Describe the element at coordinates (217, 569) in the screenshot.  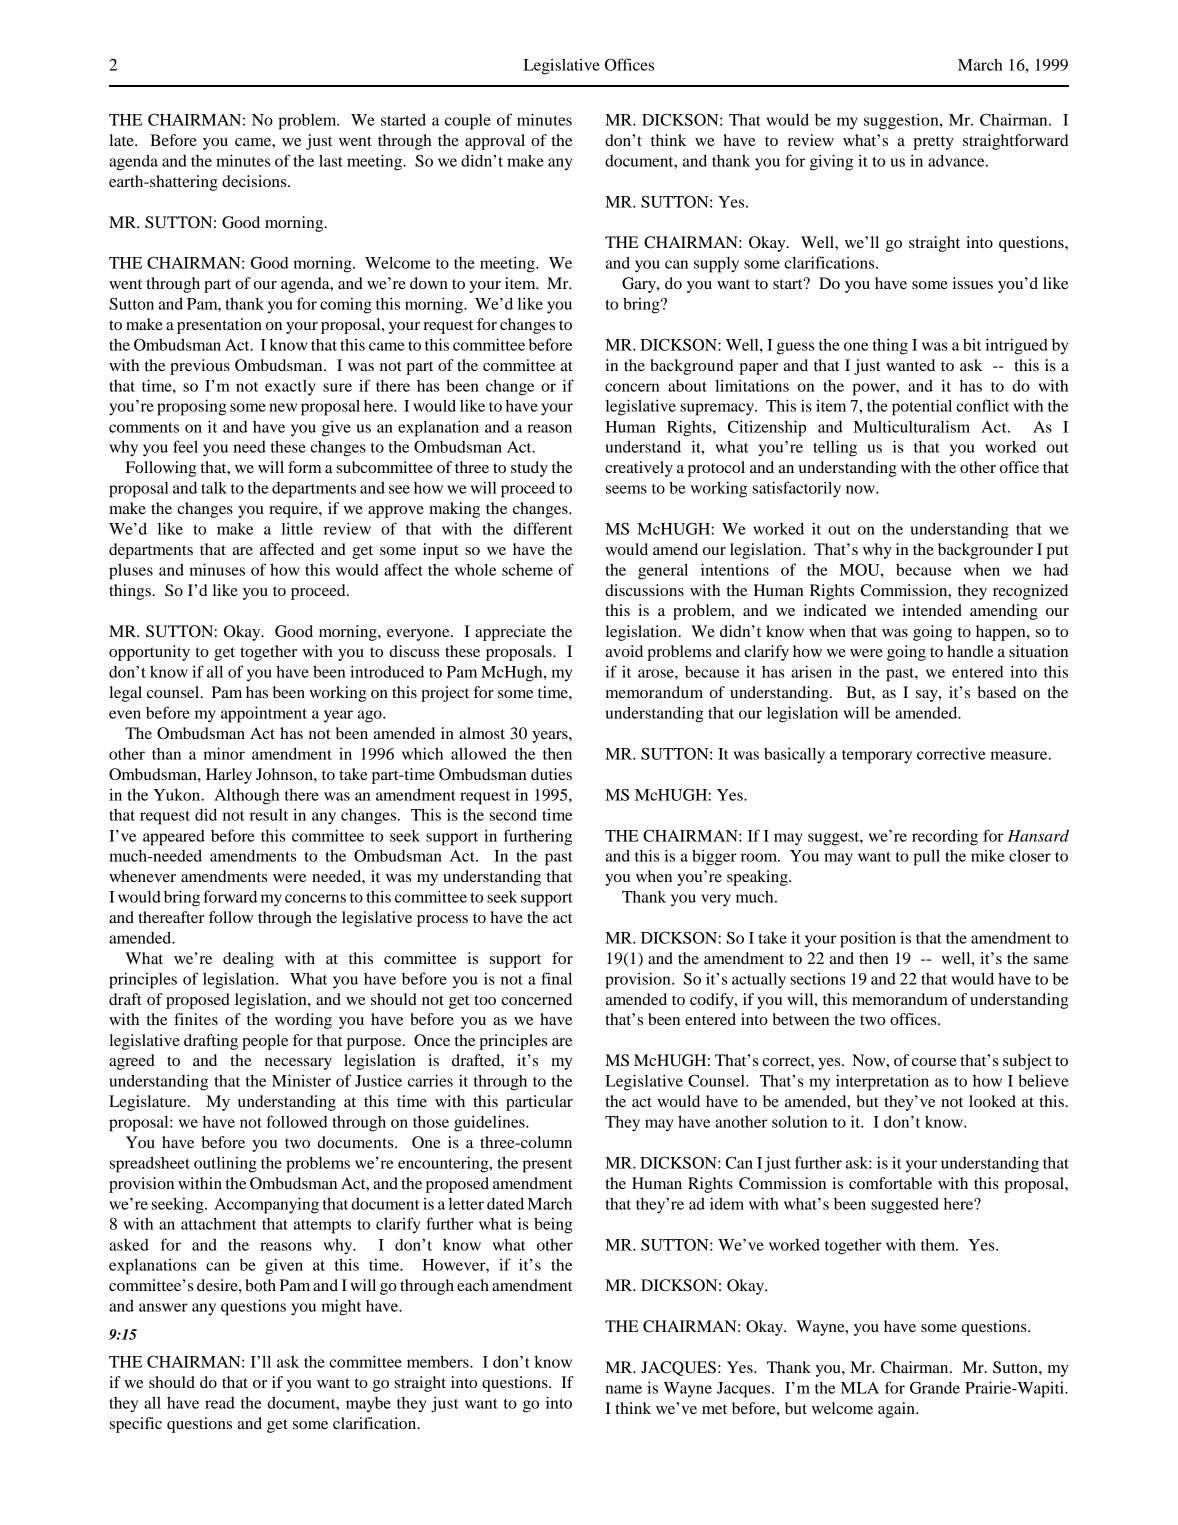
I see `minuses` at that location.
